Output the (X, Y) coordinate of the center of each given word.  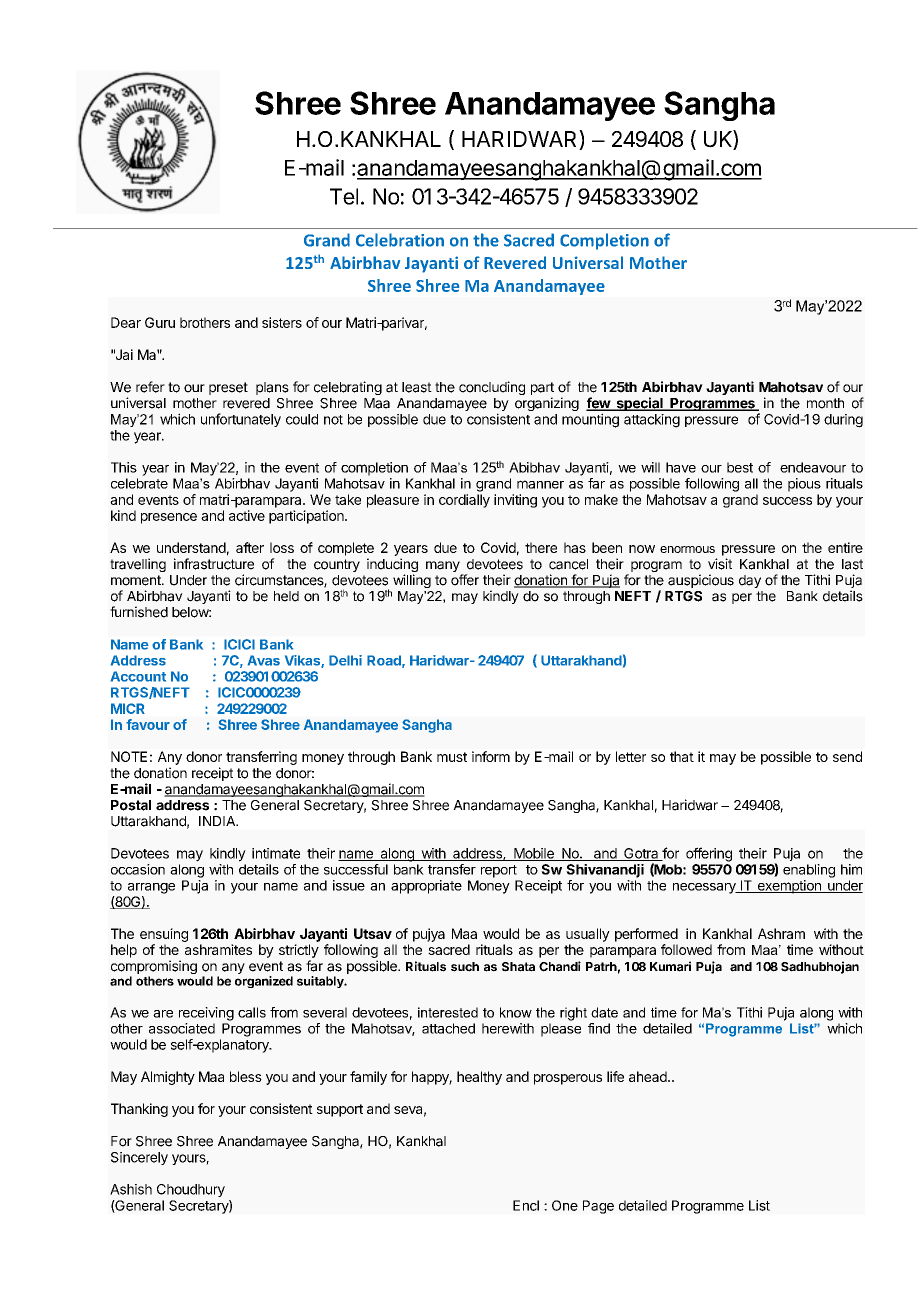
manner (540, 484)
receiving (206, 1014)
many (444, 568)
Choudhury (191, 1190)
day (750, 581)
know (516, 1012)
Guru (160, 322)
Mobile (534, 854)
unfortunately (241, 420)
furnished (139, 612)
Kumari (670, 966)
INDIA (218, 821)
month (825, 403)
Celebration (400, 240)
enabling (809, 871)
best (740, 467)
